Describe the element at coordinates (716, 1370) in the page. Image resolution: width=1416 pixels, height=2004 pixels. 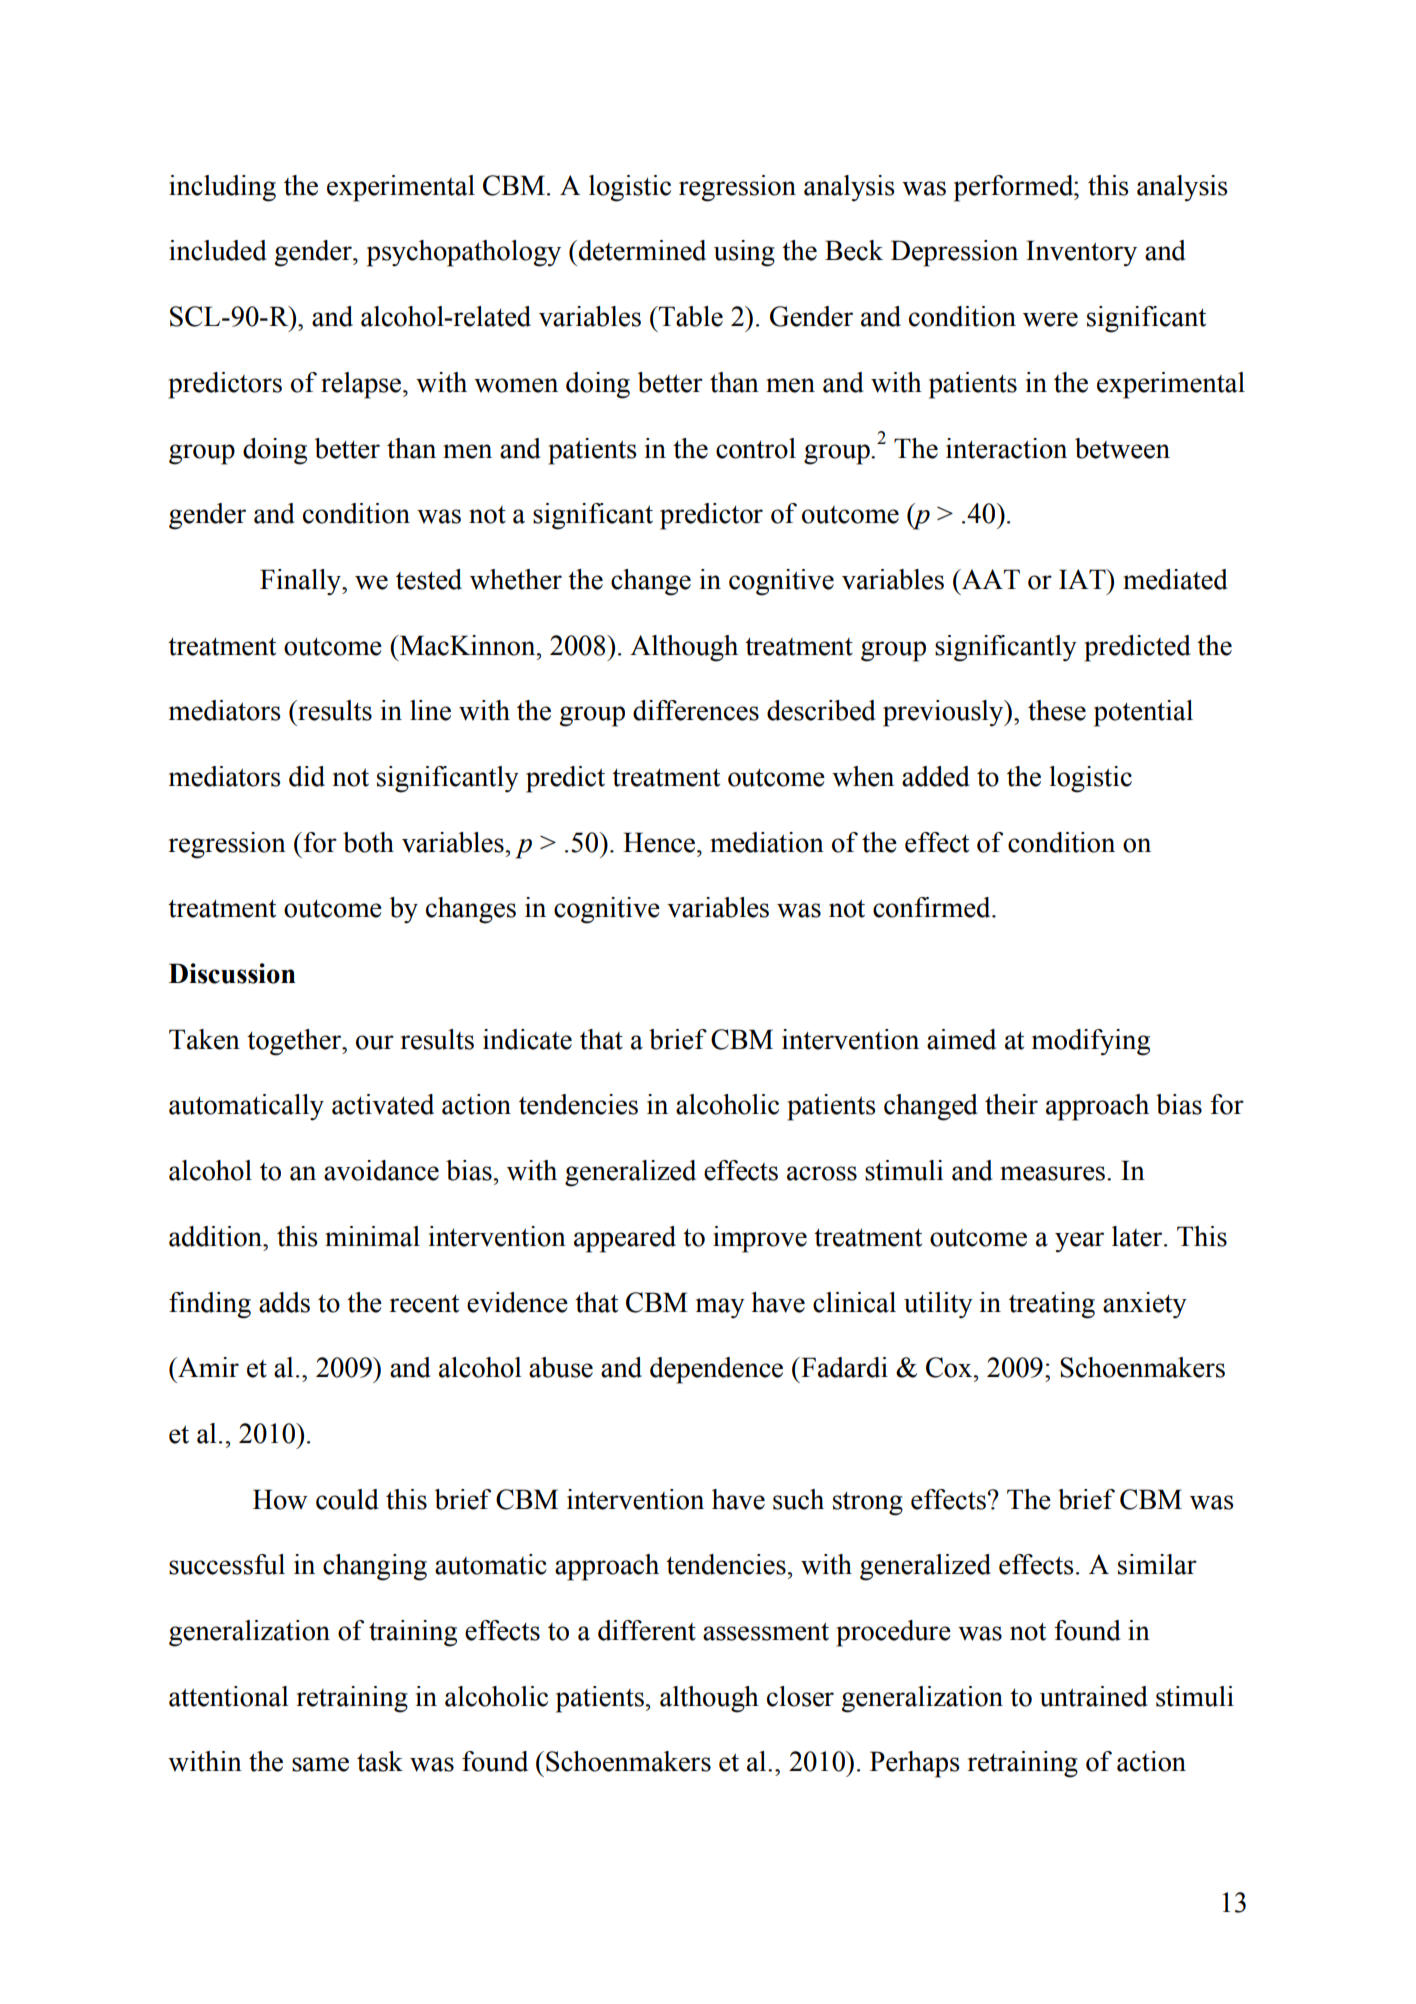
I see `dependence` at that location.
